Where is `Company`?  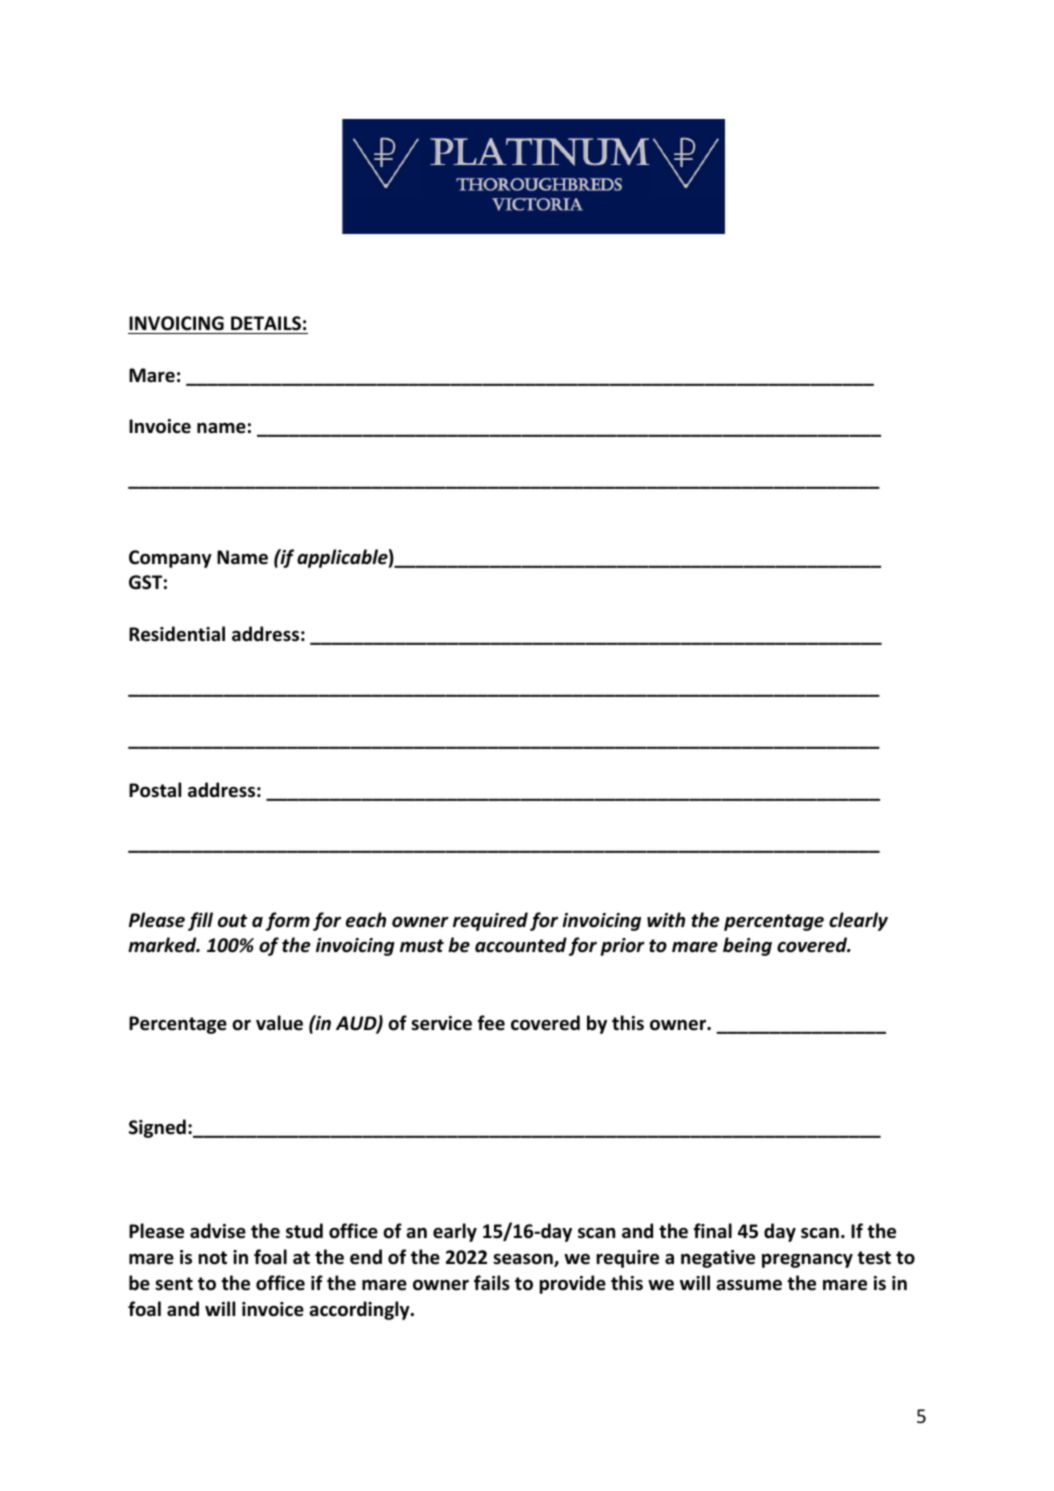 Company is located at coordinates (170, 559).
